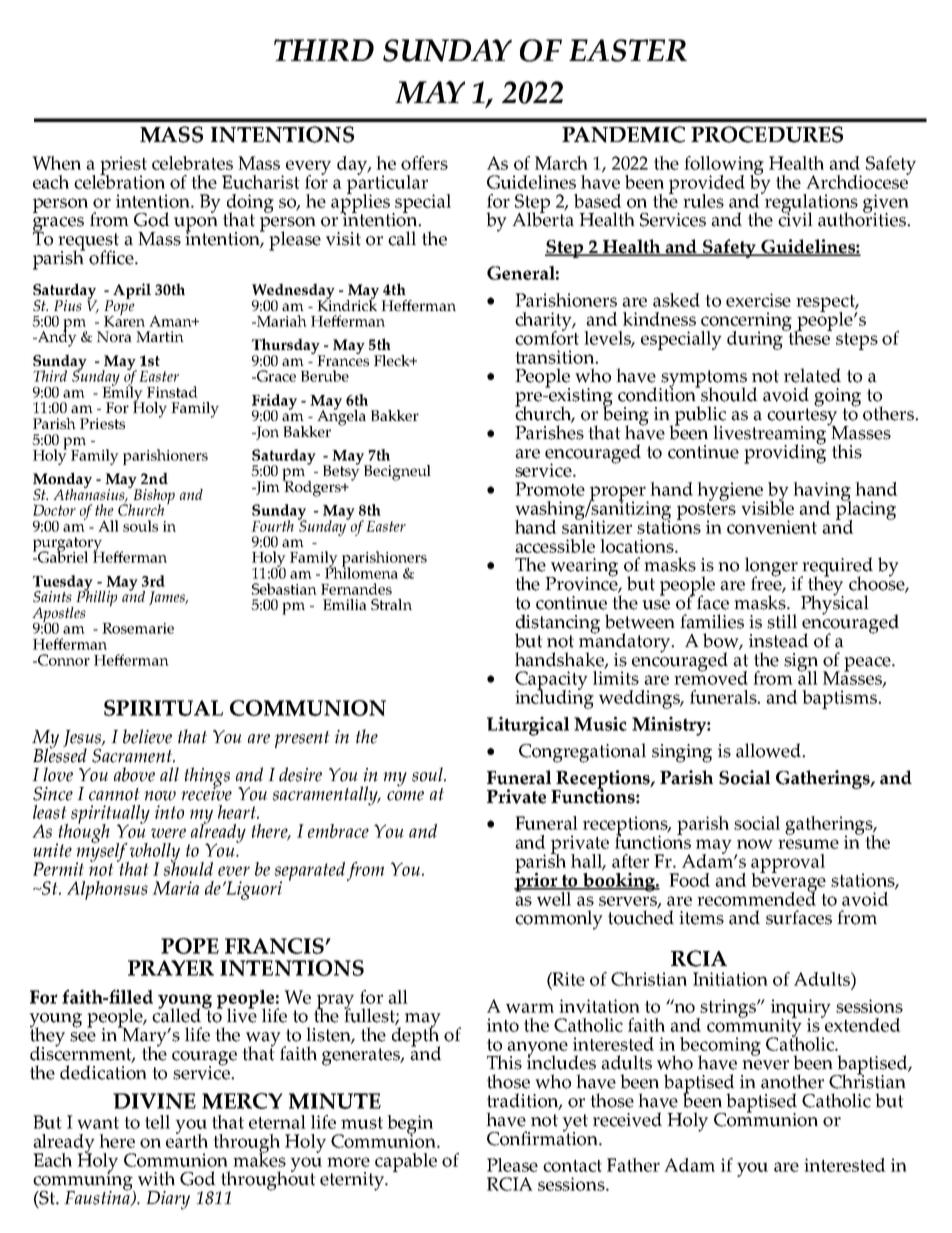 Image resolution: width=952 pixels, height=1233 pixels. Describe the element at coordinates (767, 134) in the page. I see `PROCEDURES` at that location.
